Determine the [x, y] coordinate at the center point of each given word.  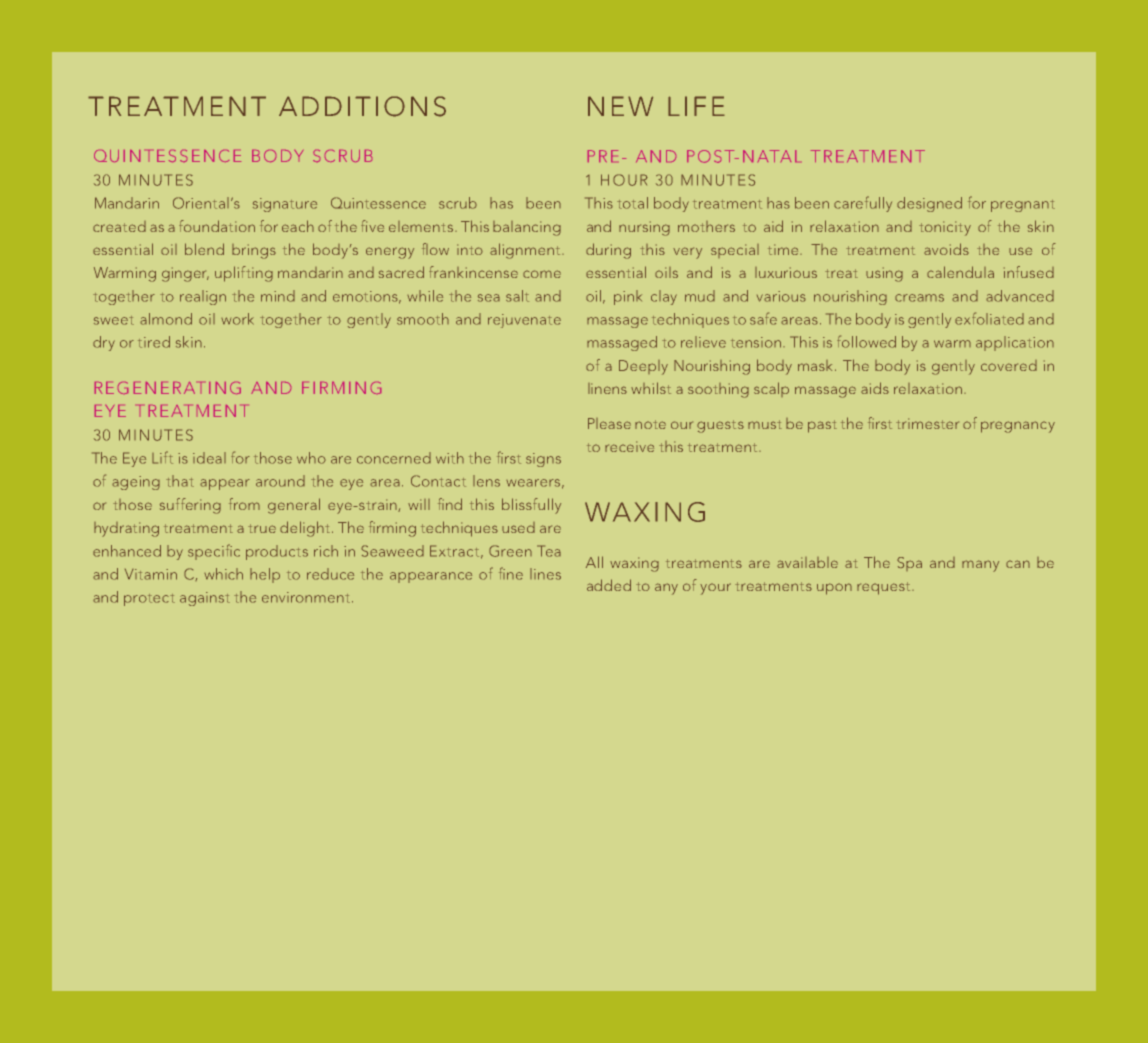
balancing [527, 228]
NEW [620, 106]
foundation [217, 226]
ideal [209, 458]
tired [154, 342]
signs [543, 460]
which [223, 574]
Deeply [643, 367]
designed [929, 204]
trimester [927, 423]
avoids [946, 249]
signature [285, 205]
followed [866, 341]
